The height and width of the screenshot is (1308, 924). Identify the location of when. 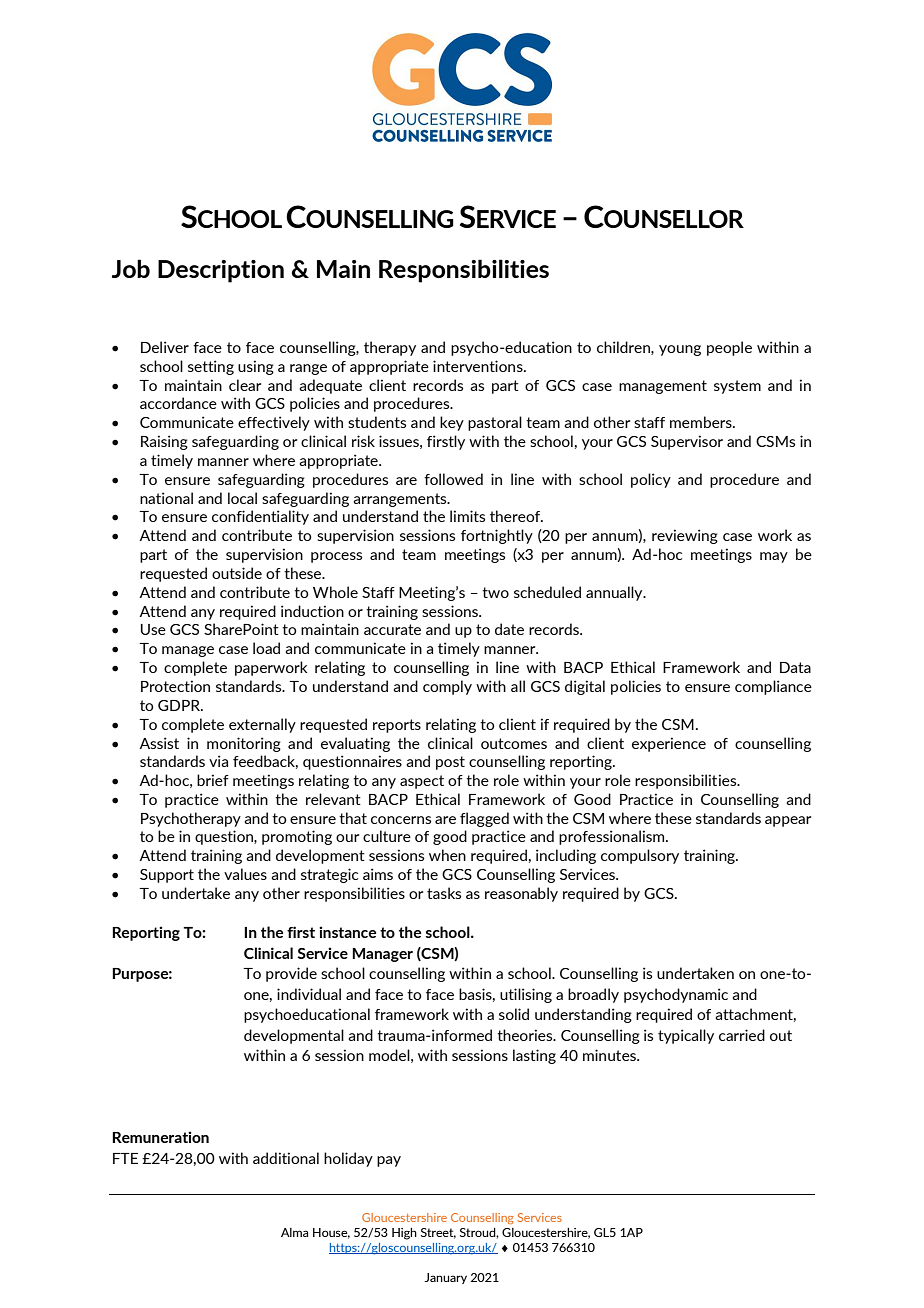
(447, 855).
